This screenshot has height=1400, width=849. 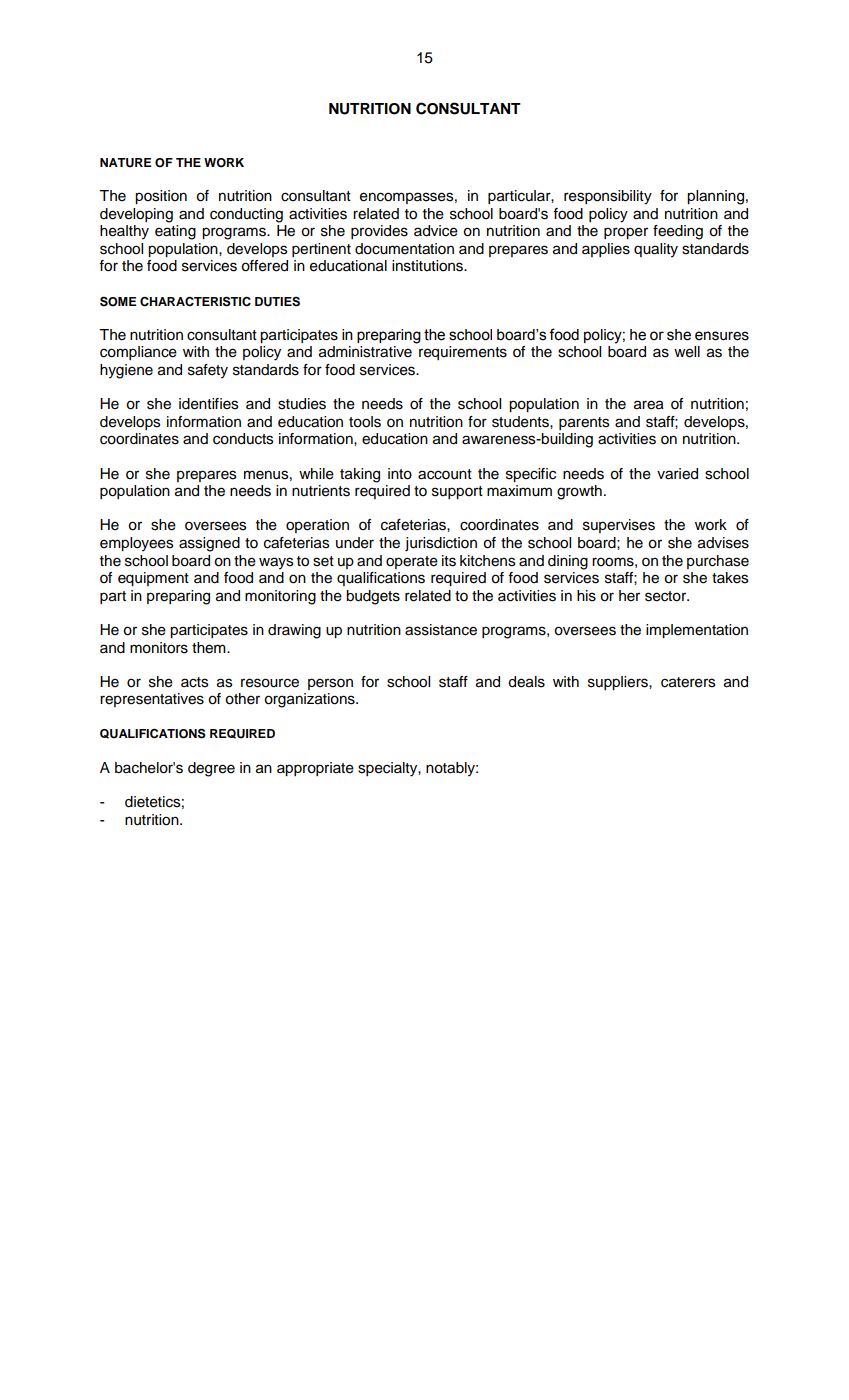 I want to click on appropriate, so click(x=315, y=769).
